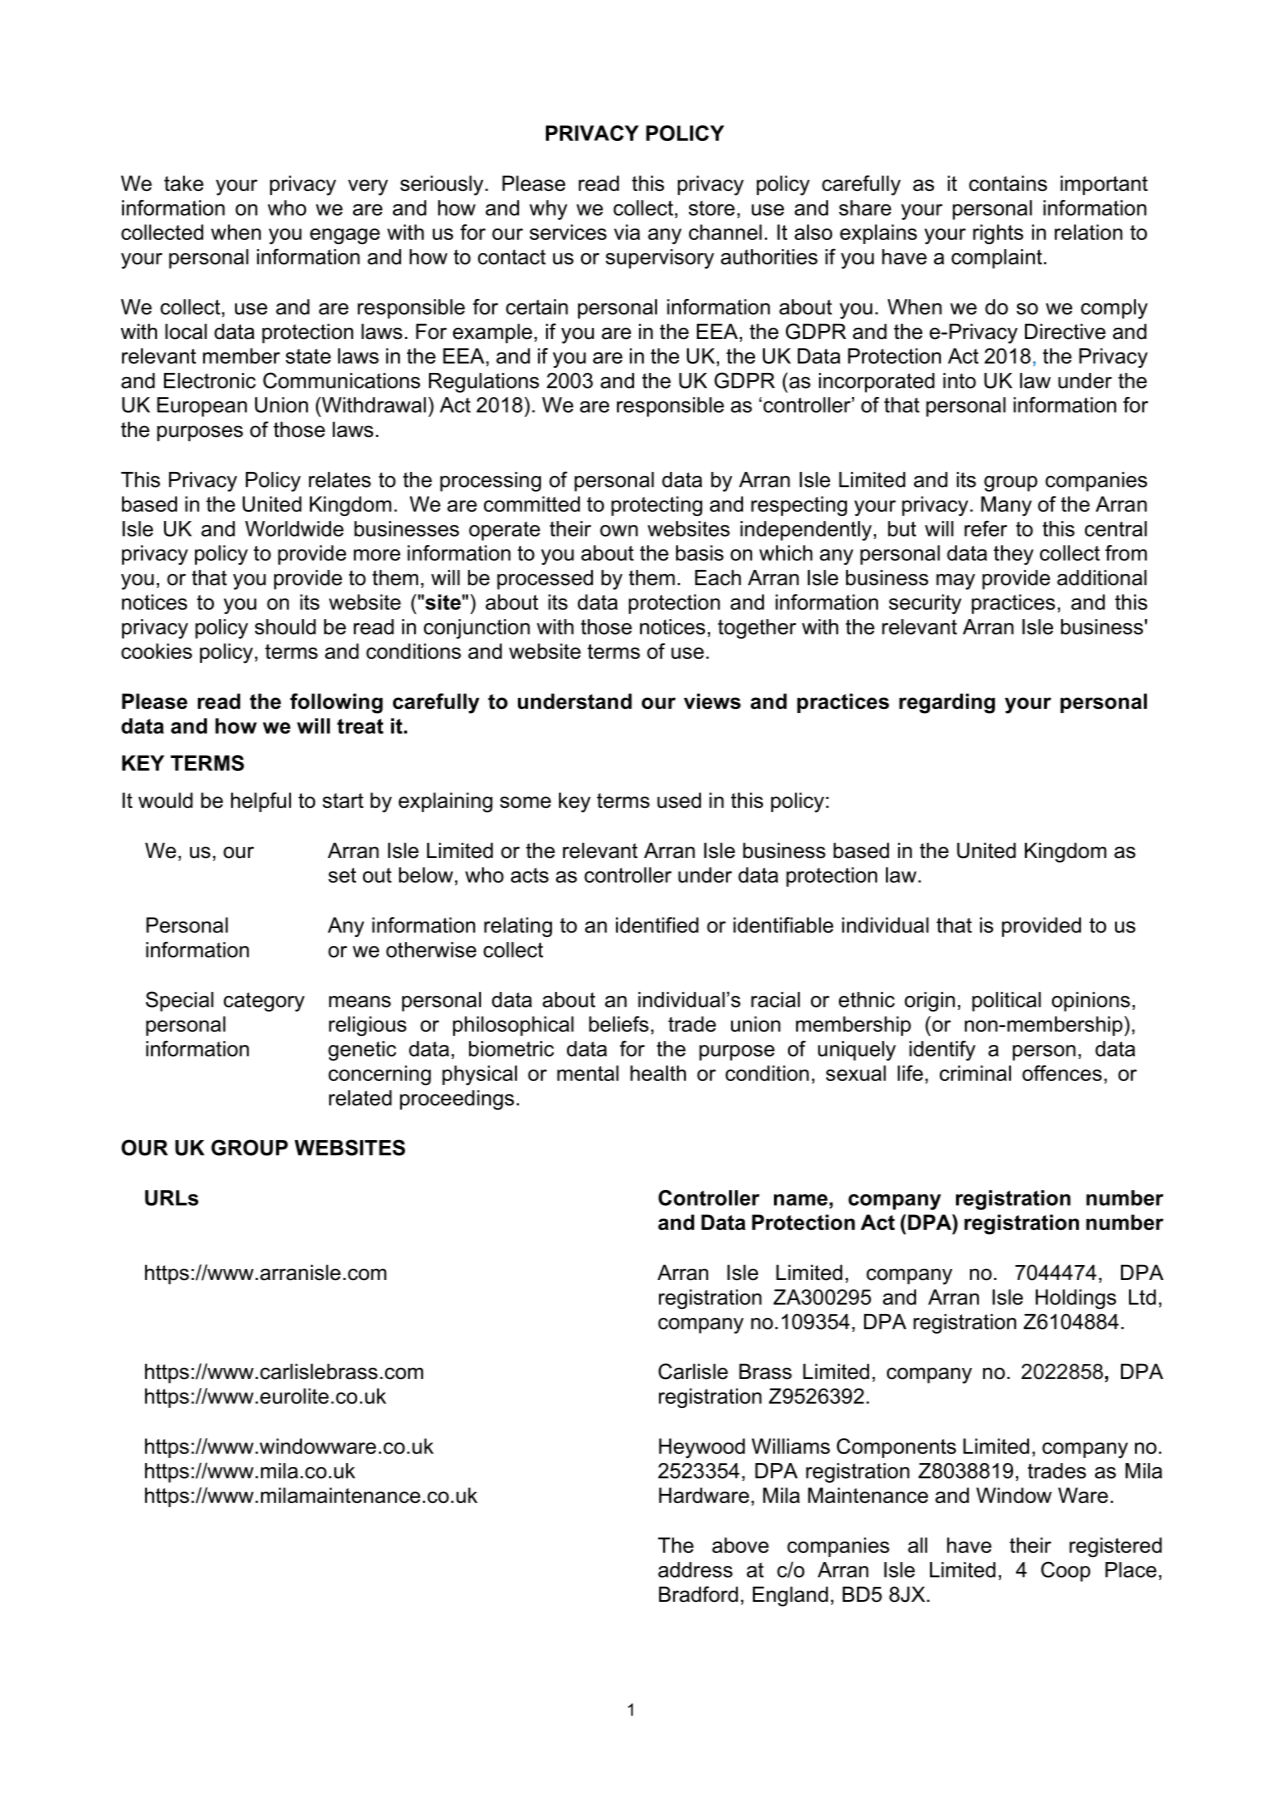  Describe the element at coordinates (1076, 1299) in the screenshot. I see `Holdings` at that location.
